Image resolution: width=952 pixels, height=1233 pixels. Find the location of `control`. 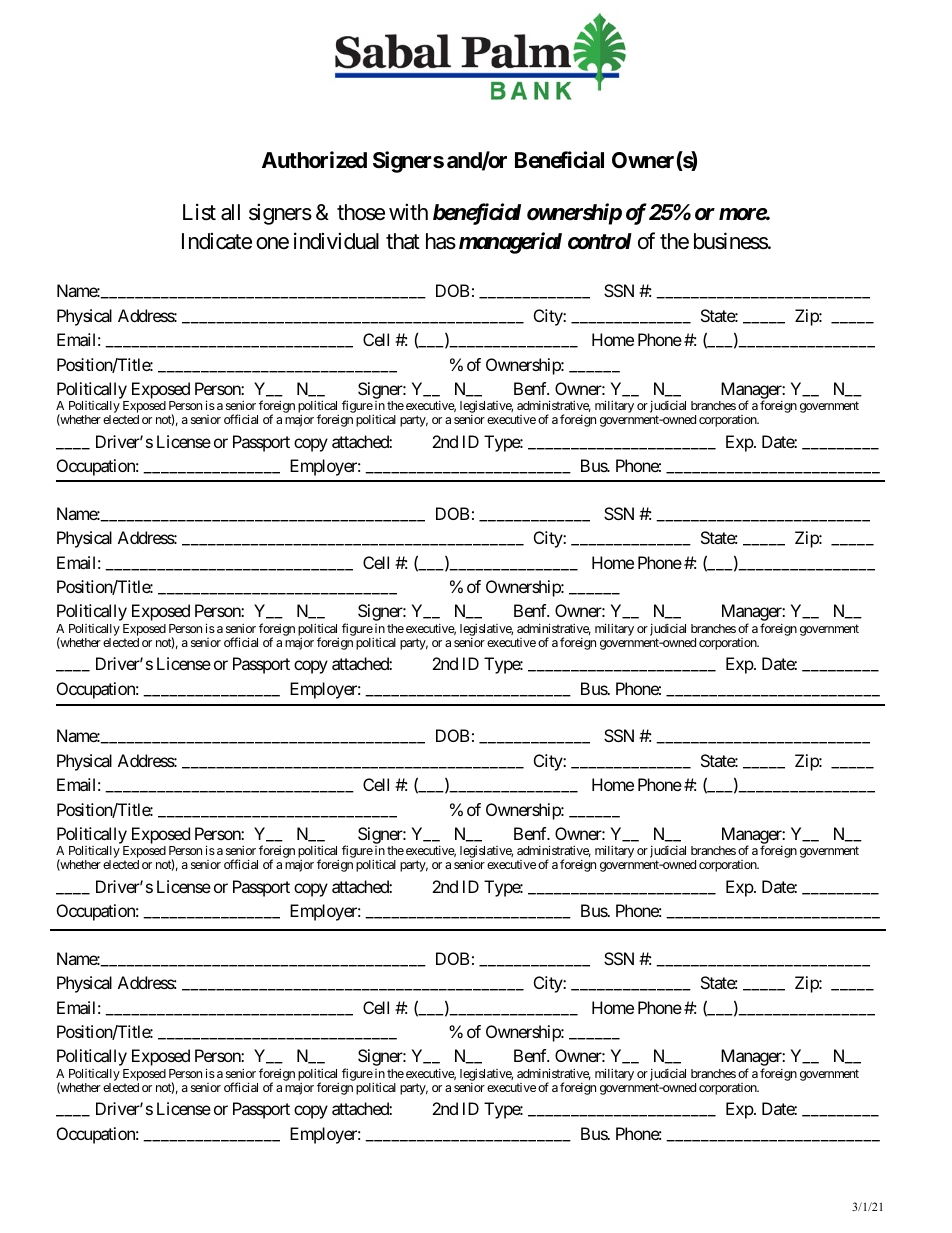

control is located at coordinates (600, 241).
